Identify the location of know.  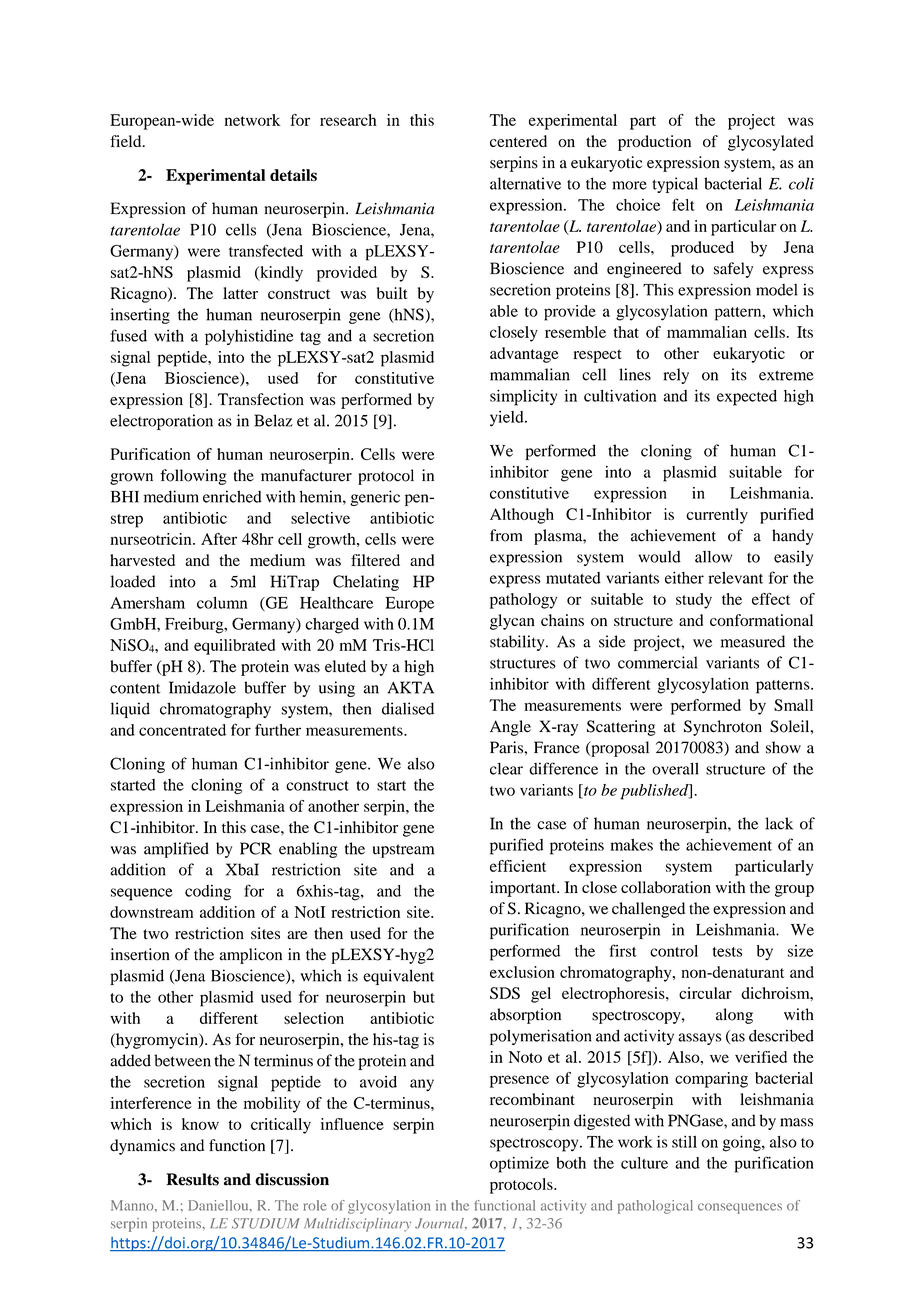
(200, 1124).
